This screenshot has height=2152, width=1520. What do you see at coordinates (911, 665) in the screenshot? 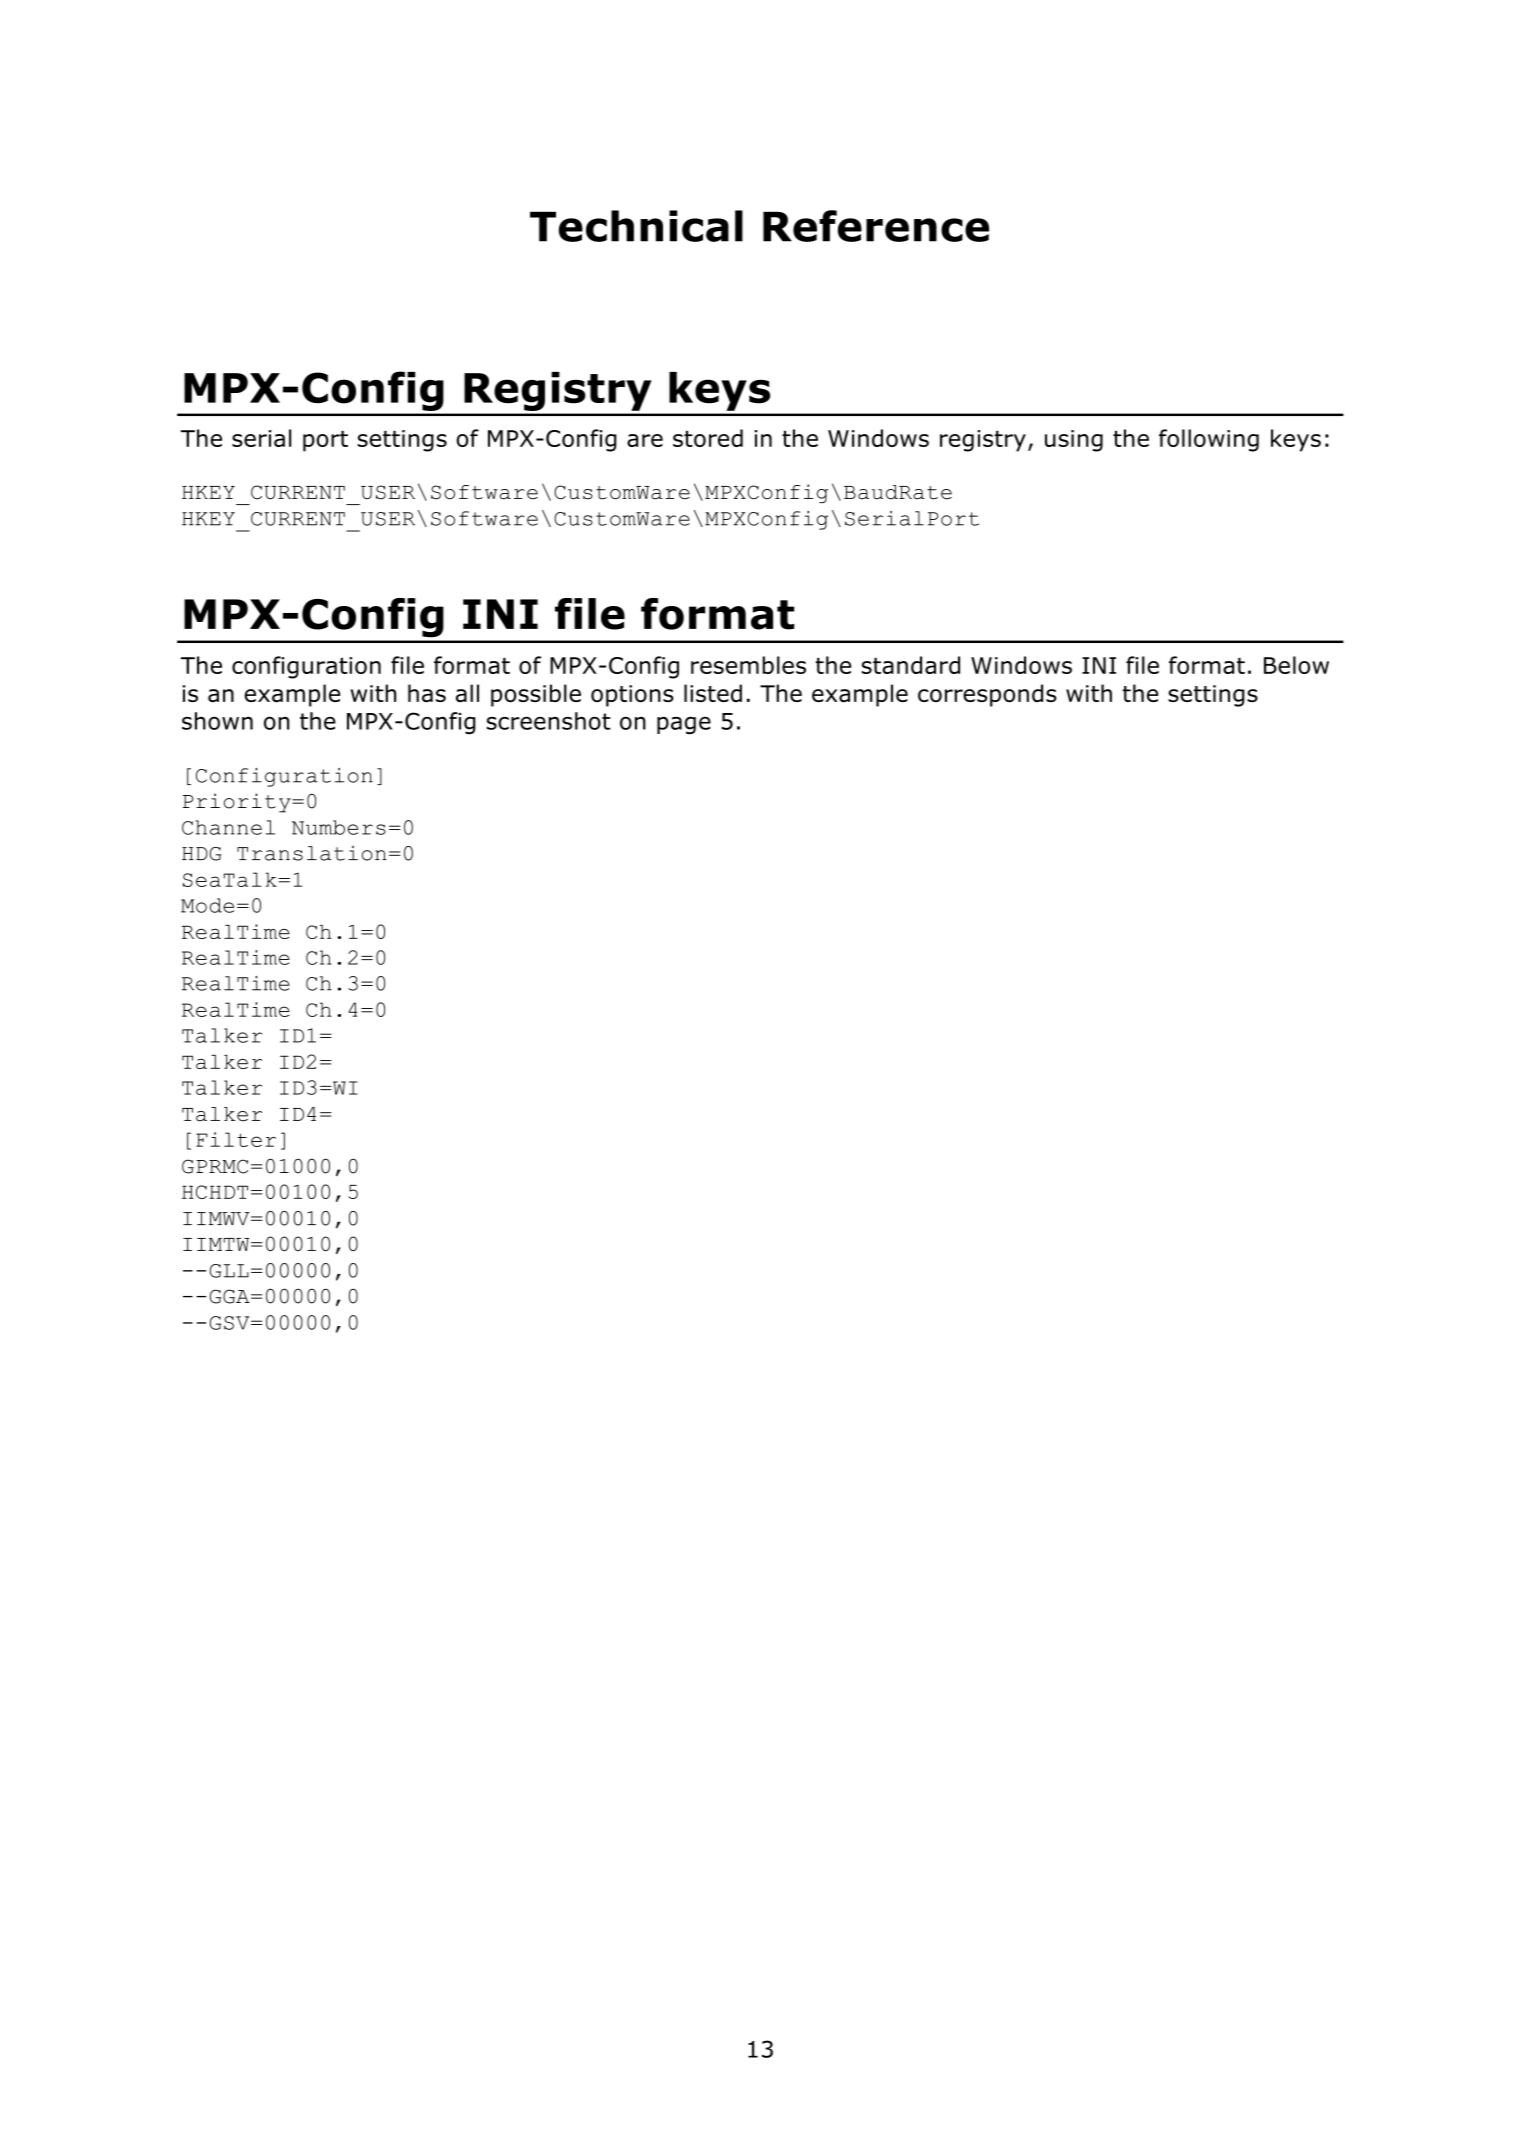
I see `standard` at bounding box center [911, 665].
